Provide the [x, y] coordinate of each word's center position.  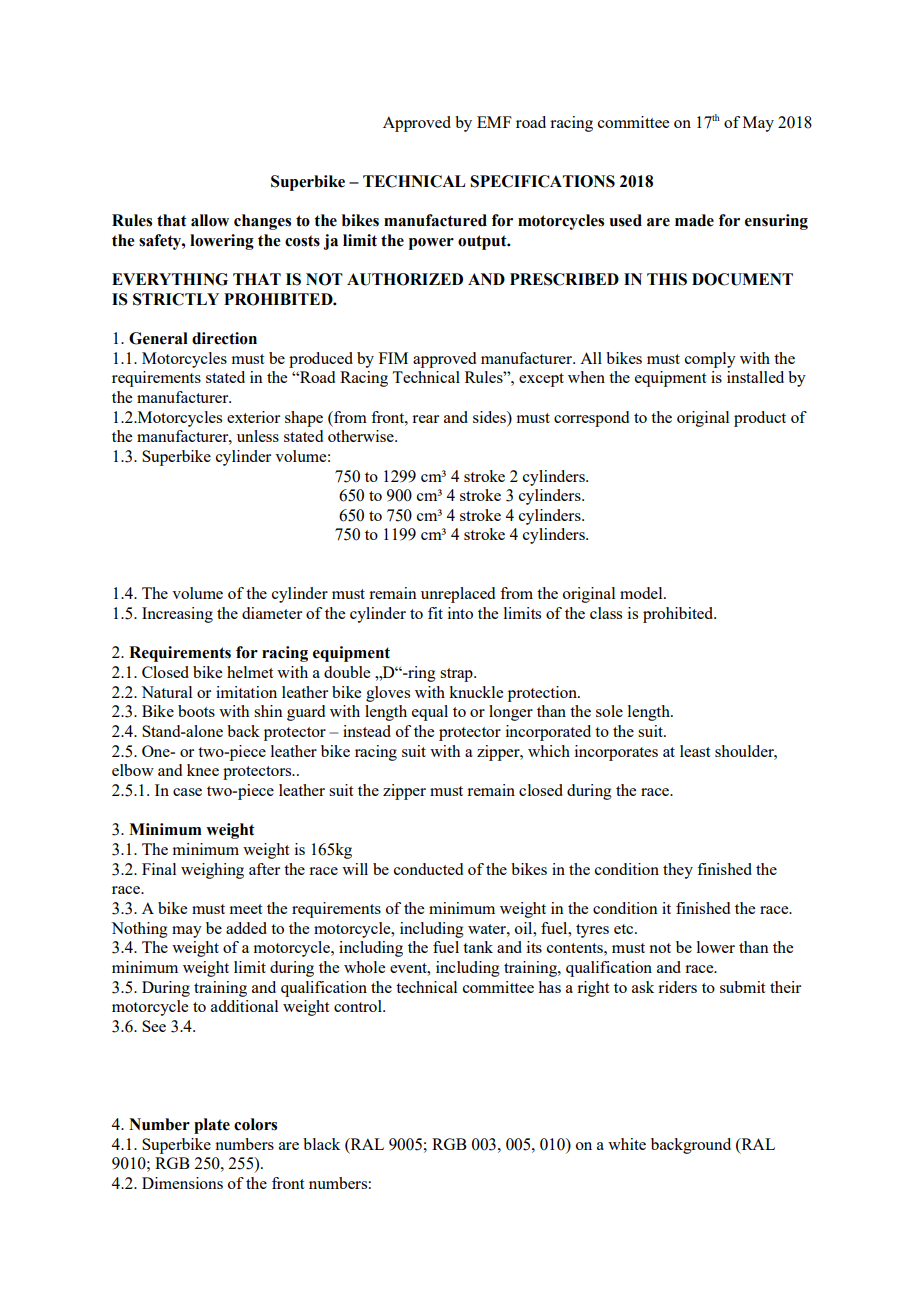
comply [710, 360]
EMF [494, 122]
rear [425, 419]
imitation [246, 692]
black [321, 1144]
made [694, 220]
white [627, 1144]
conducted [428, 869]
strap [457, 675]
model [642, 593]
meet [246, 909]
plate [212, 1126]
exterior [253, 417]
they [678, 871]
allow [210, 220]
